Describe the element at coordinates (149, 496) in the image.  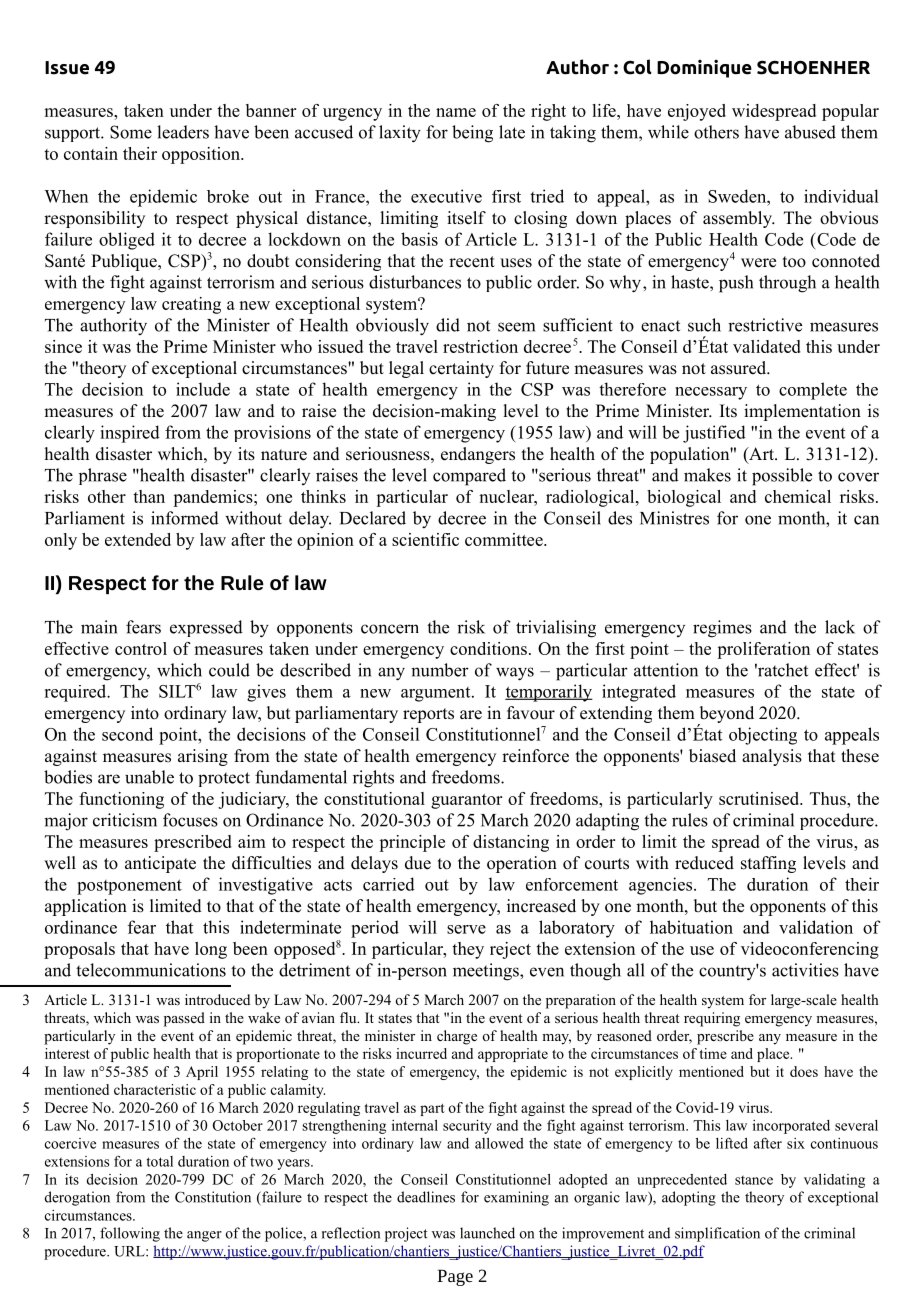
I see `than` at that location.
